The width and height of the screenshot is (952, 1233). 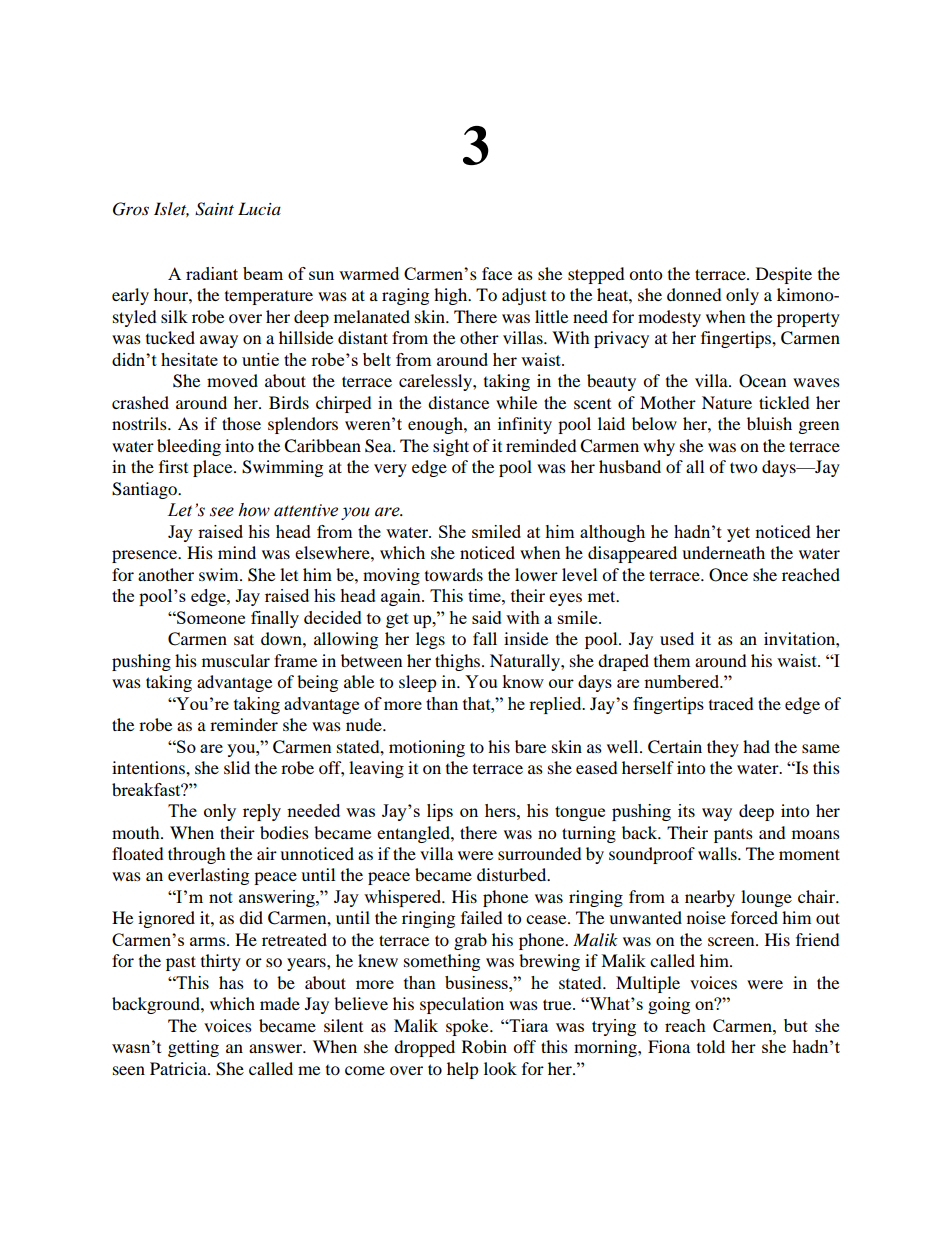 I want to click on face, so click(x=497, y=273).
